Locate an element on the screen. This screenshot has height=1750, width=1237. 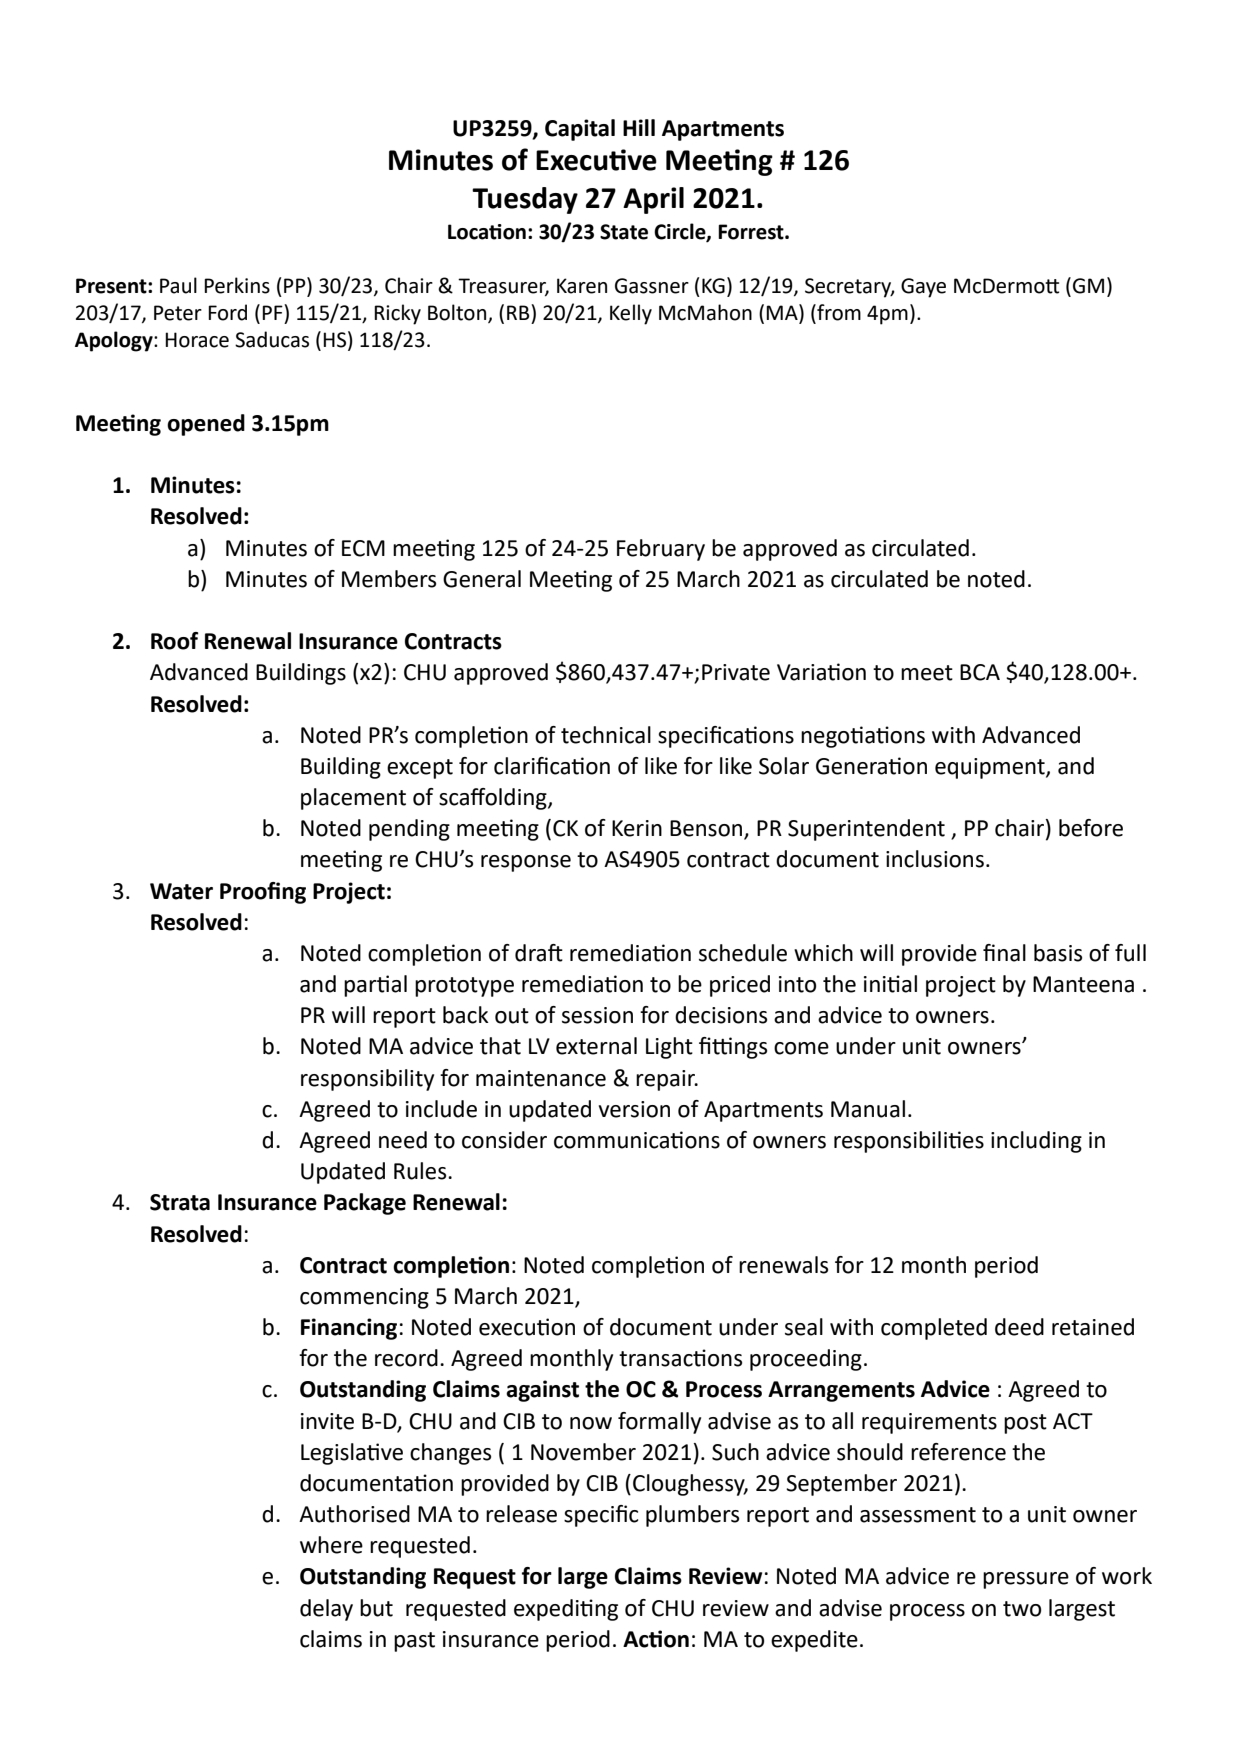
Strata is located at coordinates (180, 1202).
